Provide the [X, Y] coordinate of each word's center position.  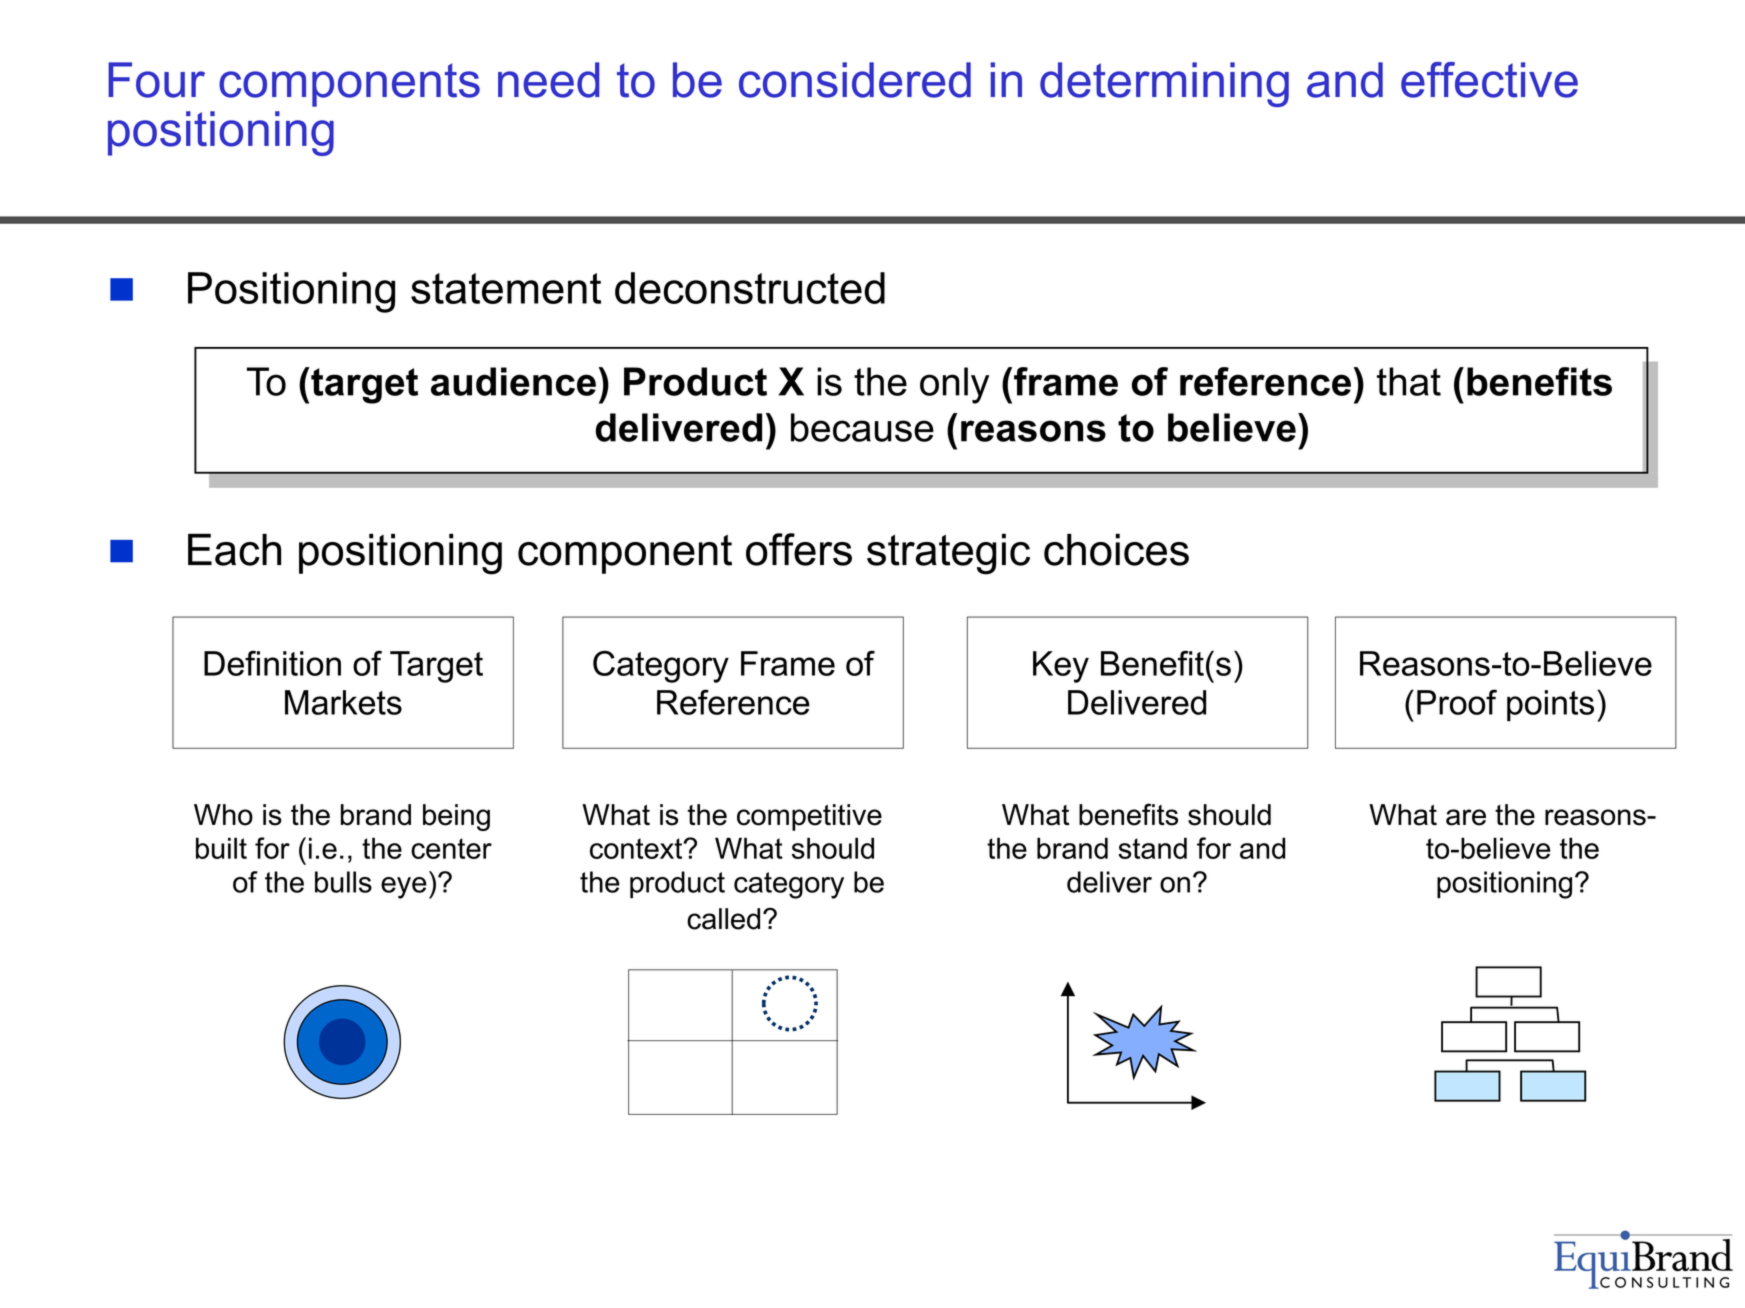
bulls [343, 882]
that [1409, 381]
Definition [272, 663]
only [954, 385]
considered [855, 80]
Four [156, 80]
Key [1061, 667]
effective [1489, 80]
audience [513, 381]
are [1466, 817]
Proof [1457, 702]
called [723, 919]
